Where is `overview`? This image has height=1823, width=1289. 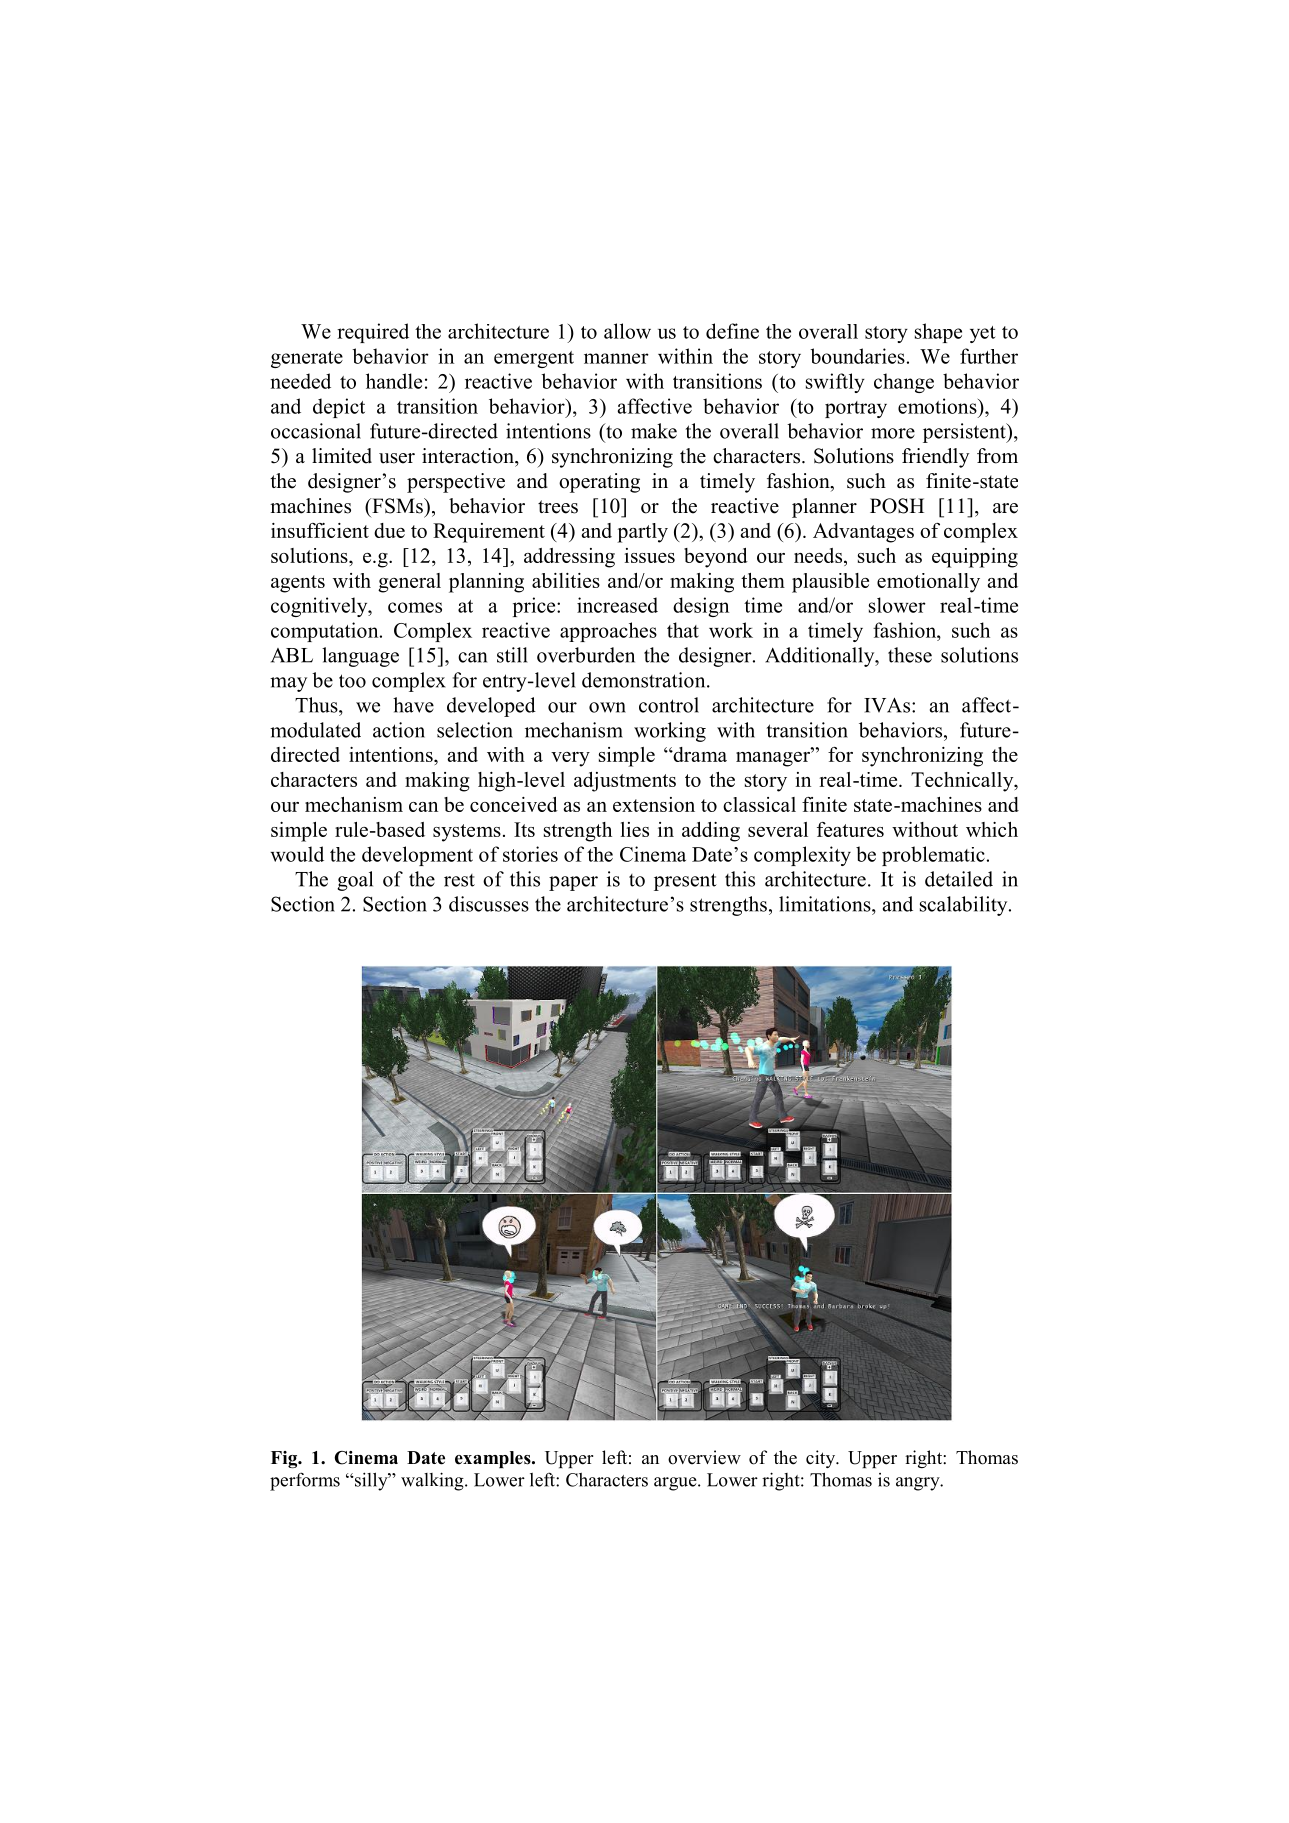
overview is located at coordinates (704, 1457).
